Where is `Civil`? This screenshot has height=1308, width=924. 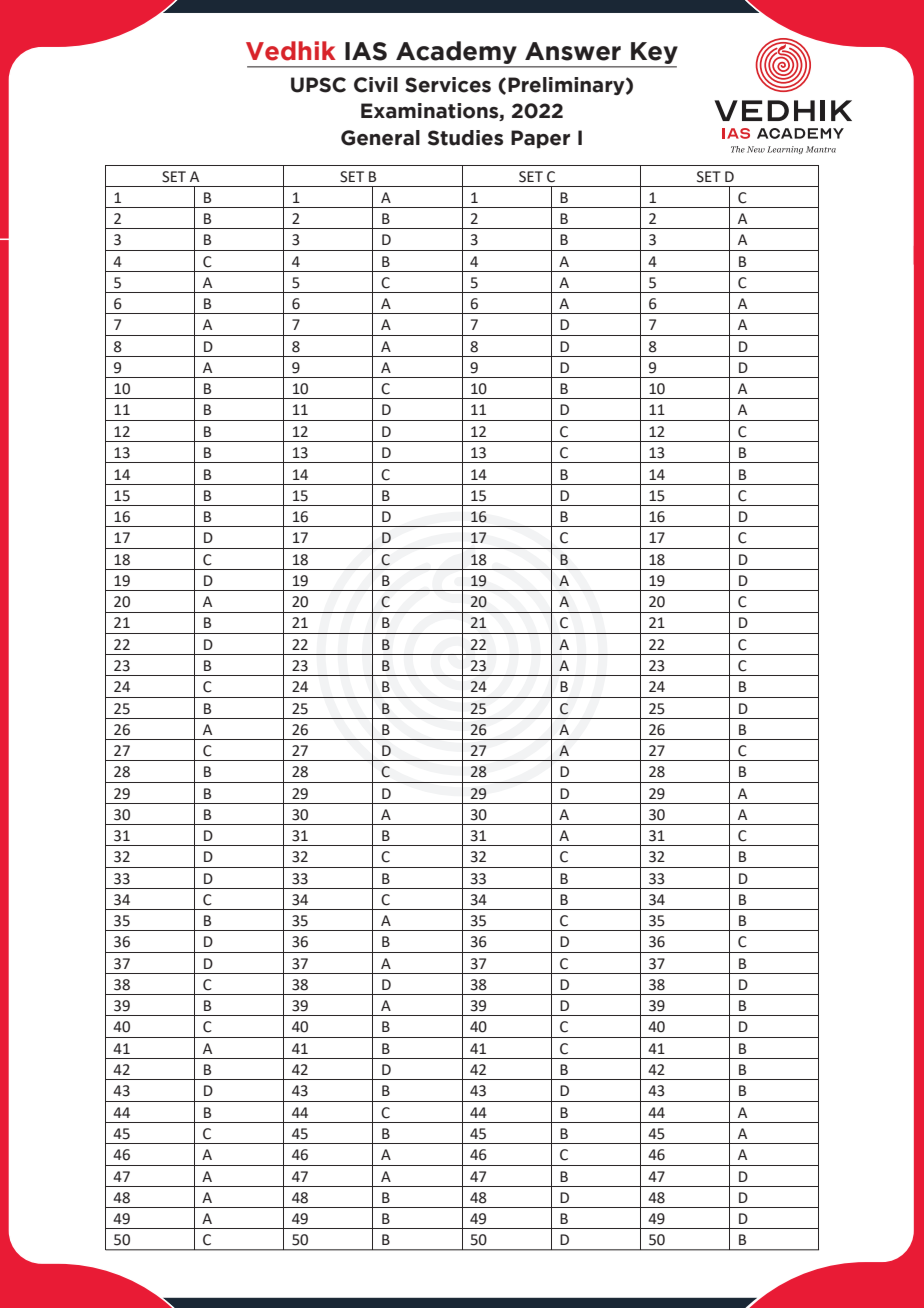 Civil is located at coordinates (376, 85).
